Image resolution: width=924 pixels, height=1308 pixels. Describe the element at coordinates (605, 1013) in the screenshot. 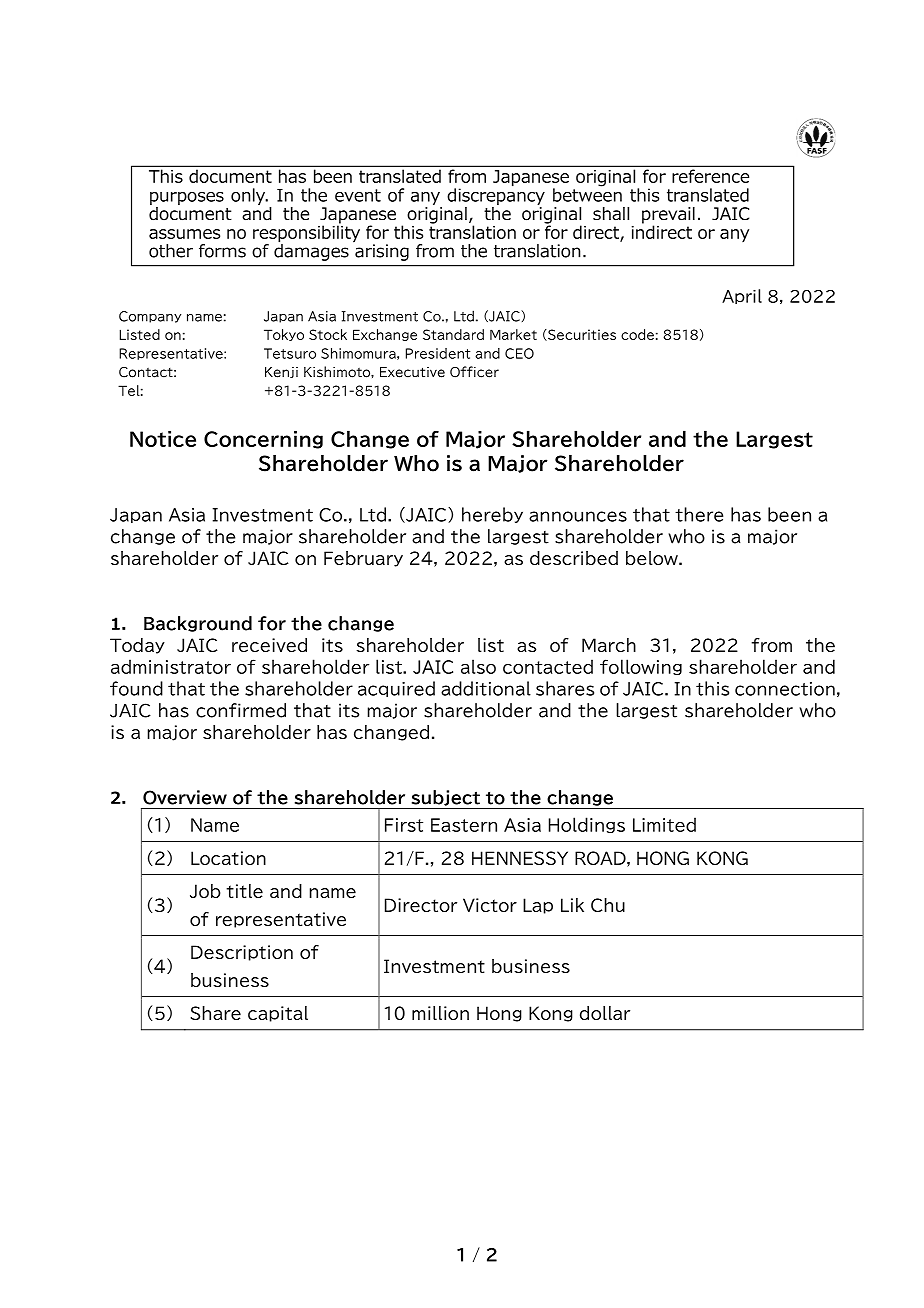

I see `dollar` at that location.
